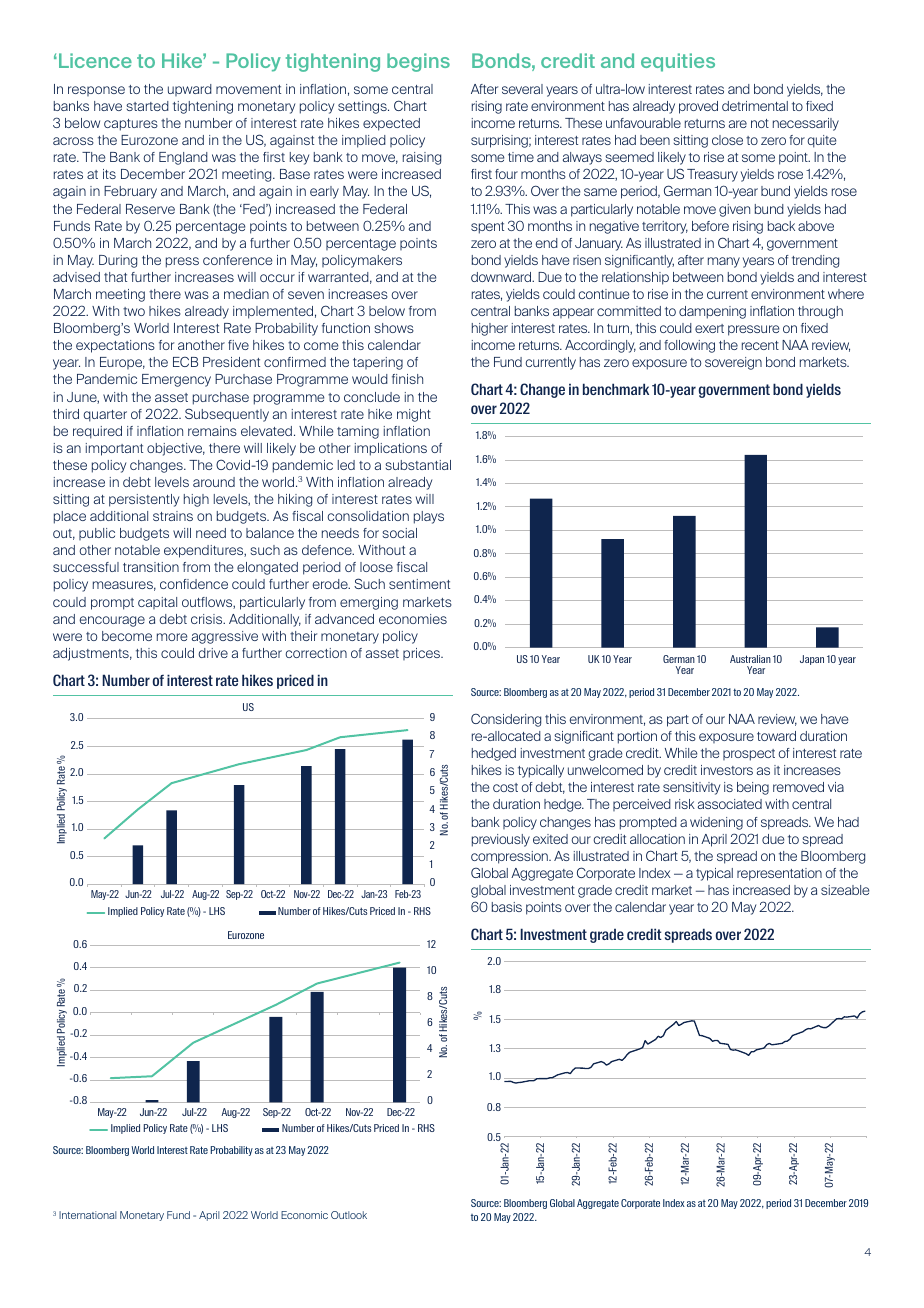 This screenshot has height=1308, width=924. What do you see at coordinates (845, 890) in the screenshot?
I see `sizeable` at bounding box center [845, 890].
